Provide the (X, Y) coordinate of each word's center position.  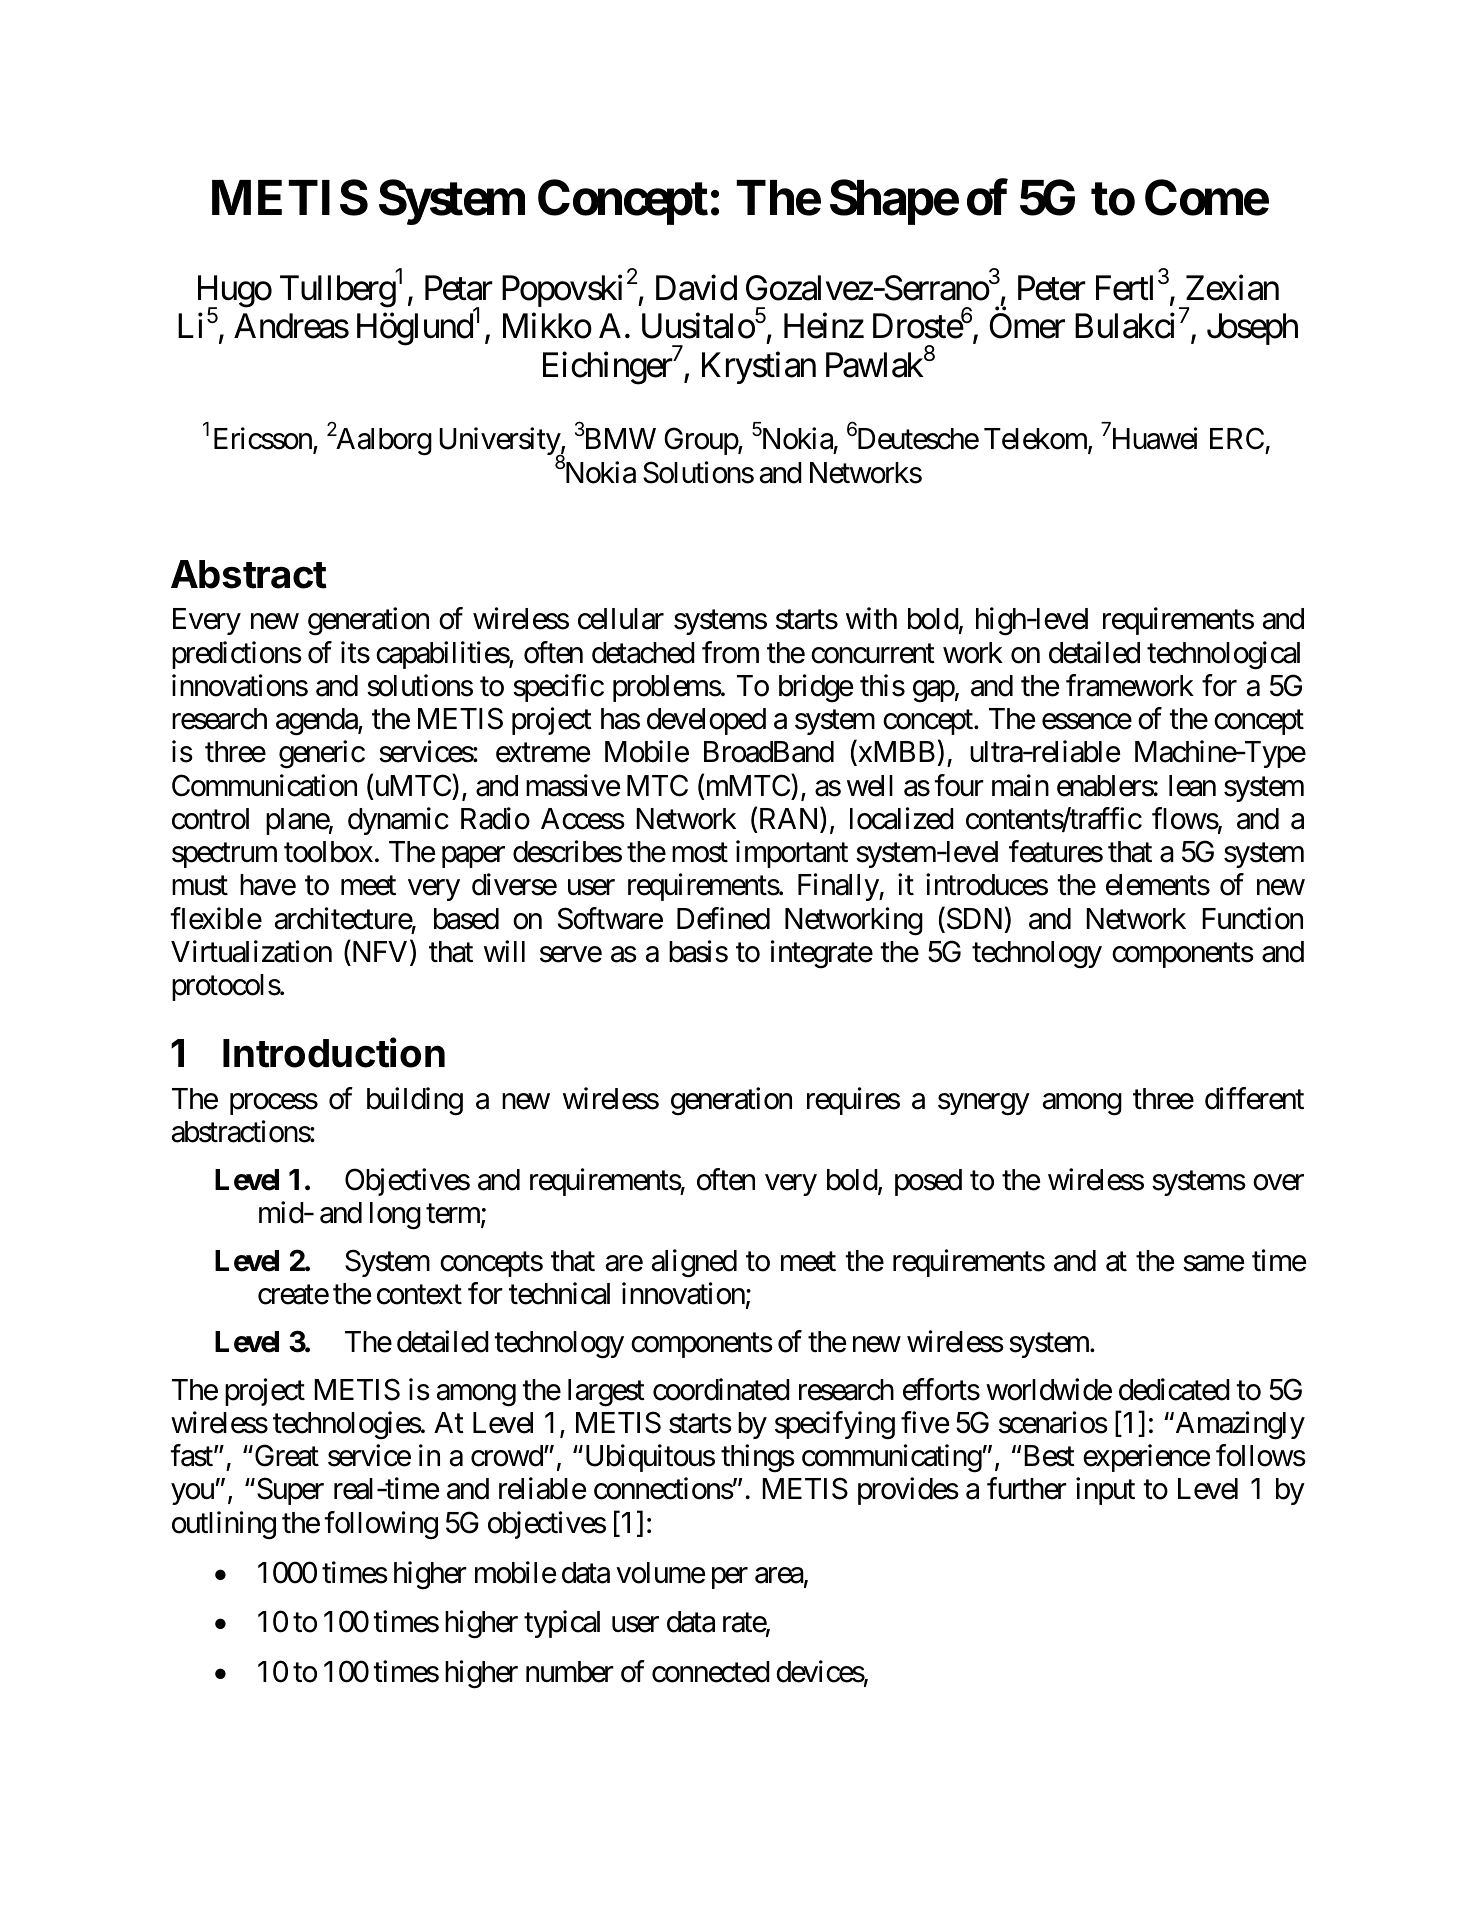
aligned (694, 1263)
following (381, 1525)
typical (562, 1624)
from (730, 652)
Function (1252, 918)
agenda (317, 722)
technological (1223, 655)
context (419, 1295)
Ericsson (264, 440)
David (696, 288)
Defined (723, 918)
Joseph (1252, 329)
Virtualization (251, 951)
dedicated (1174, 1389)
